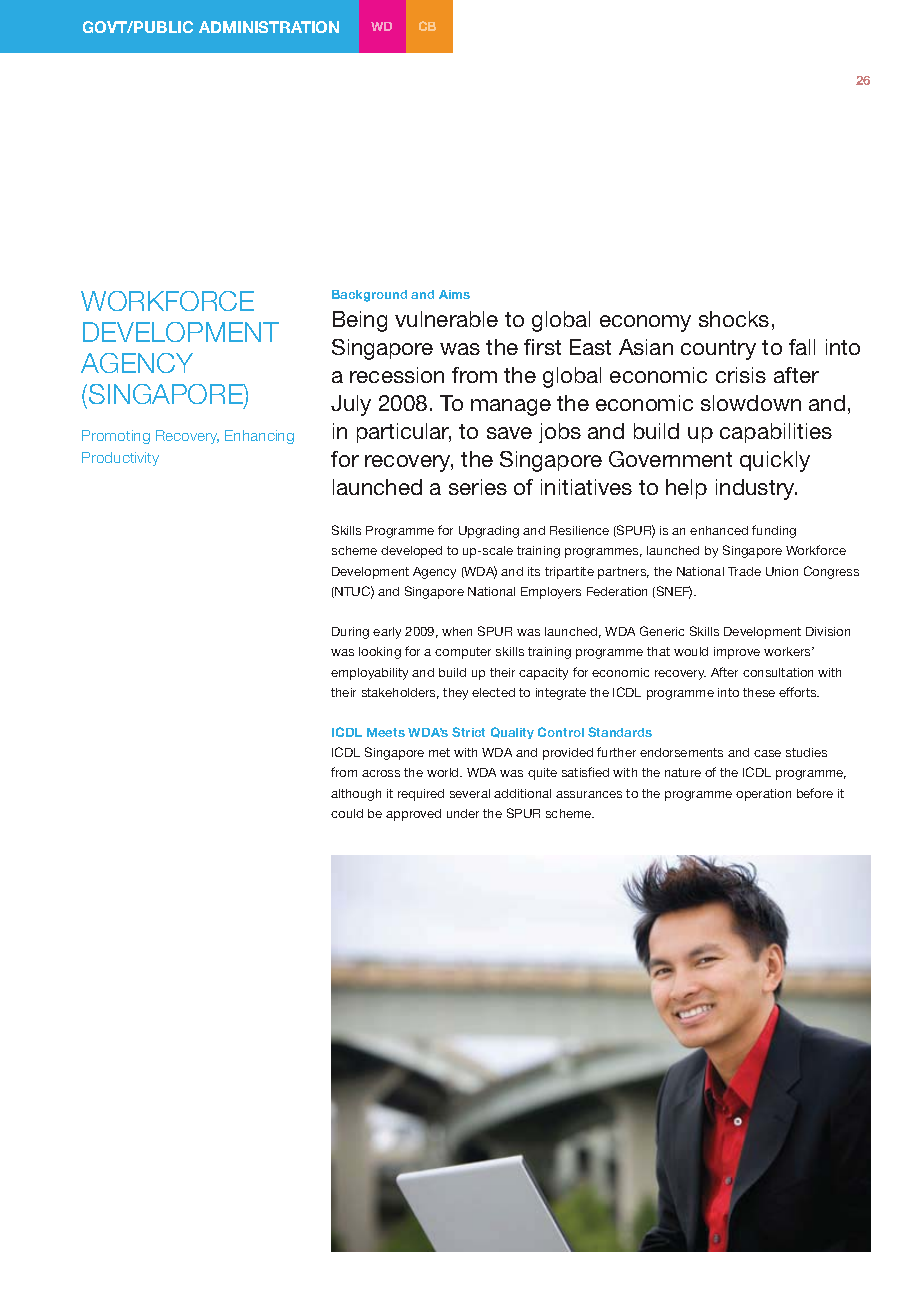 This screenshot has width=924, height=1308. I want to click on shocks, so click(734, 319).
